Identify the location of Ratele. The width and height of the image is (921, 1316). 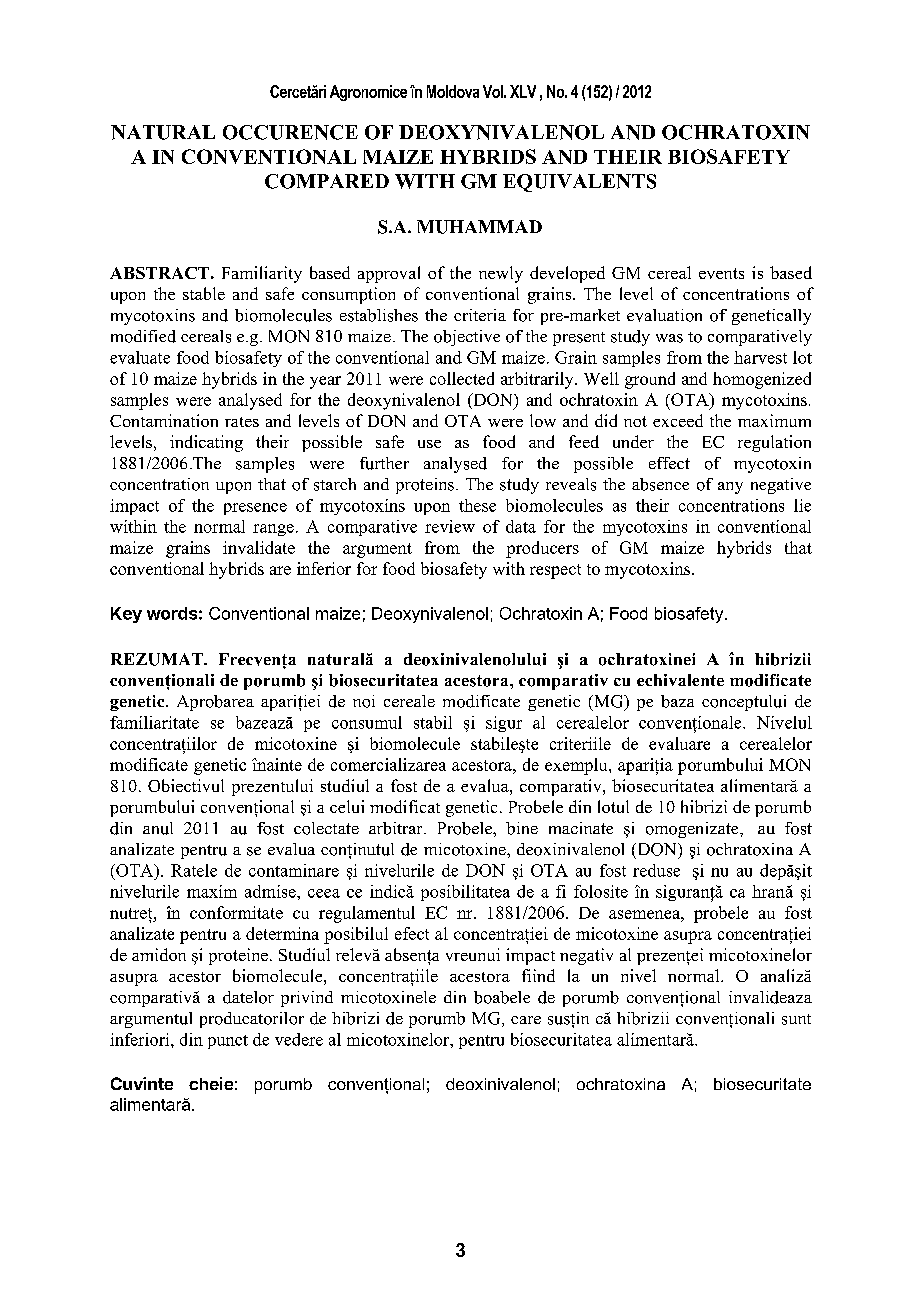
(194, 870).
